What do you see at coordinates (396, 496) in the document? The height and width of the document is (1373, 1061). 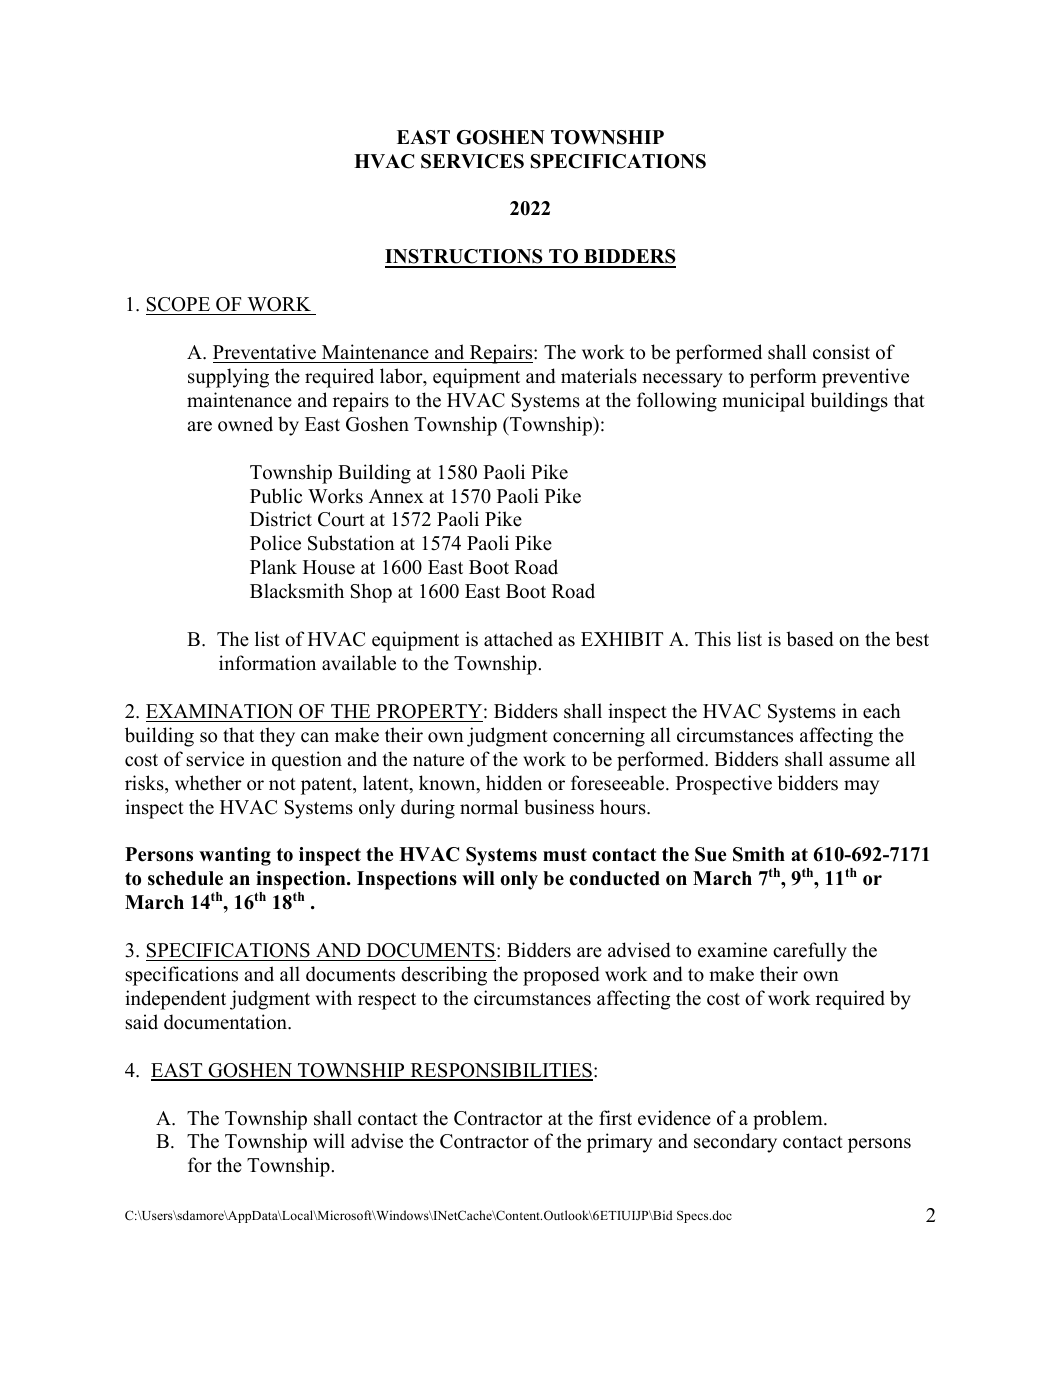 I see `Annex` at bounding box center [396, 496].
